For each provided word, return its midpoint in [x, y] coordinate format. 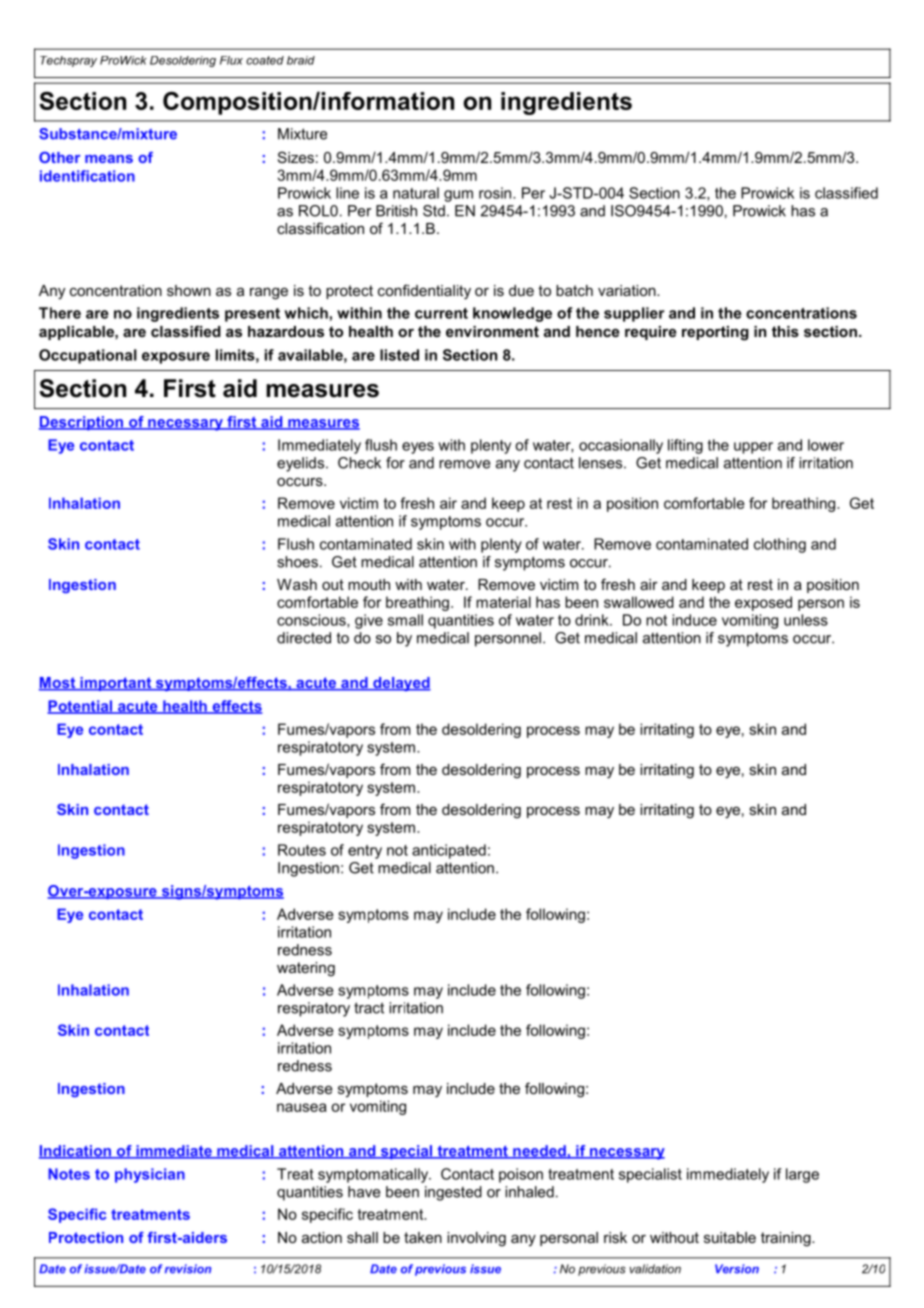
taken [423, 1237]
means [109, 159]
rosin [496, 193]
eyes [418, 448]
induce [694, 620]
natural [416, 193]
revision [188, 1269]
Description [82, 423]
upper [753, 448]
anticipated [449, 851]
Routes [302, 850]
